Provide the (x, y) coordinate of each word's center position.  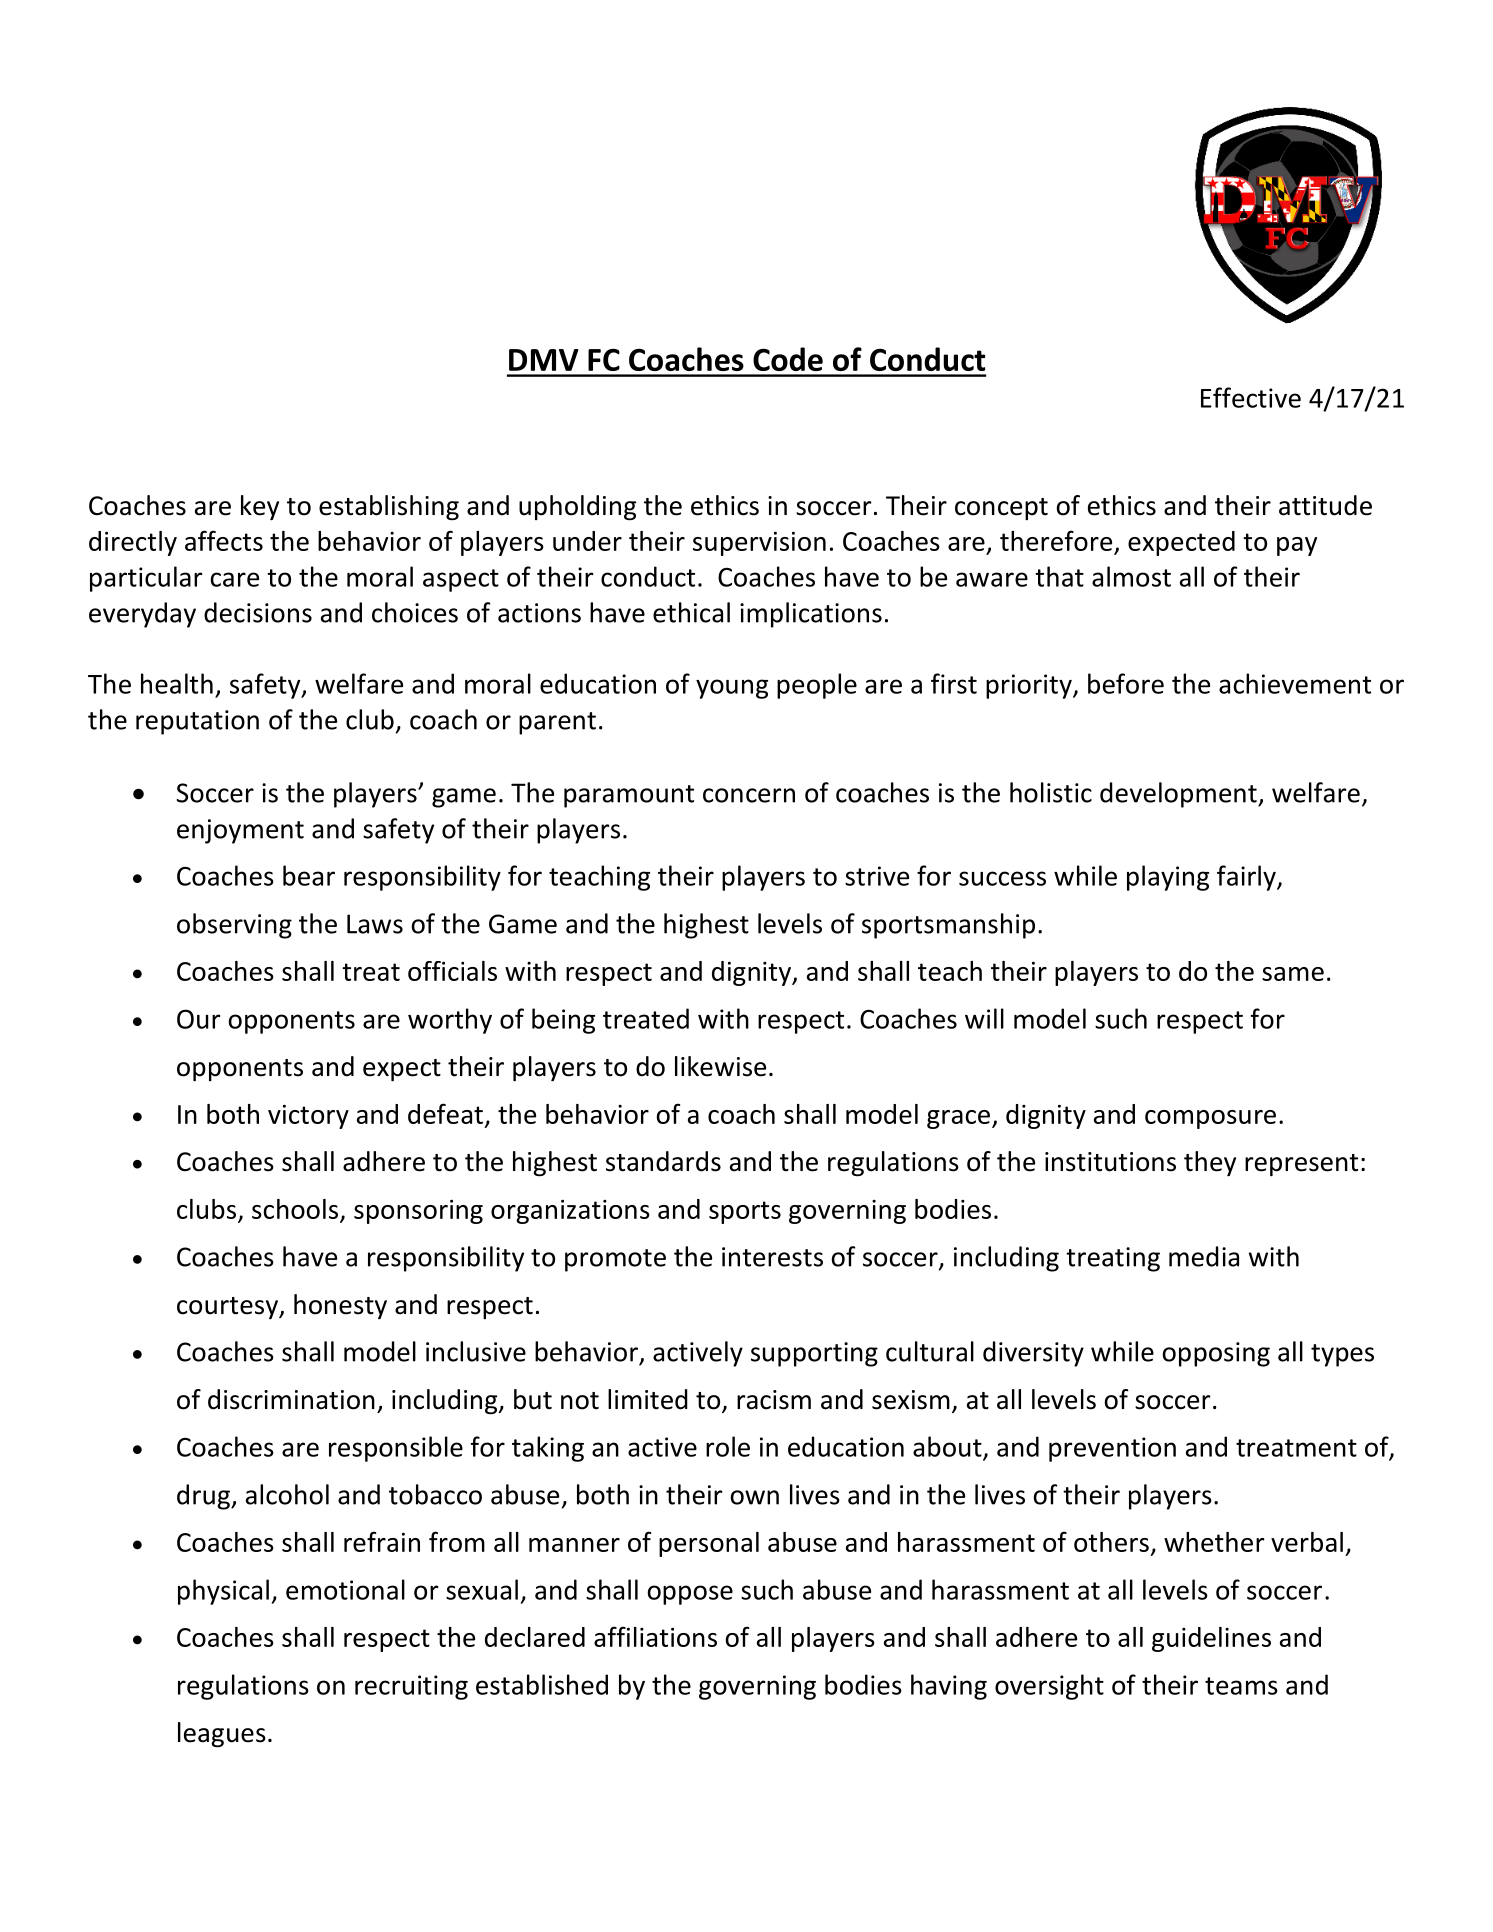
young (732, 689)
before (1126, 683)
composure (1210, 1119)
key (260, 507)
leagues (222, 1735)
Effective (1251, 397)
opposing (1216, 1354)
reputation (197, 722)
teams (1241, 1686)
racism (774, 1400)
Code (788, 359)
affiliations (655, 1636)
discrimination (291, 1399)
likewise (720, 1066)
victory (308, 1117)
